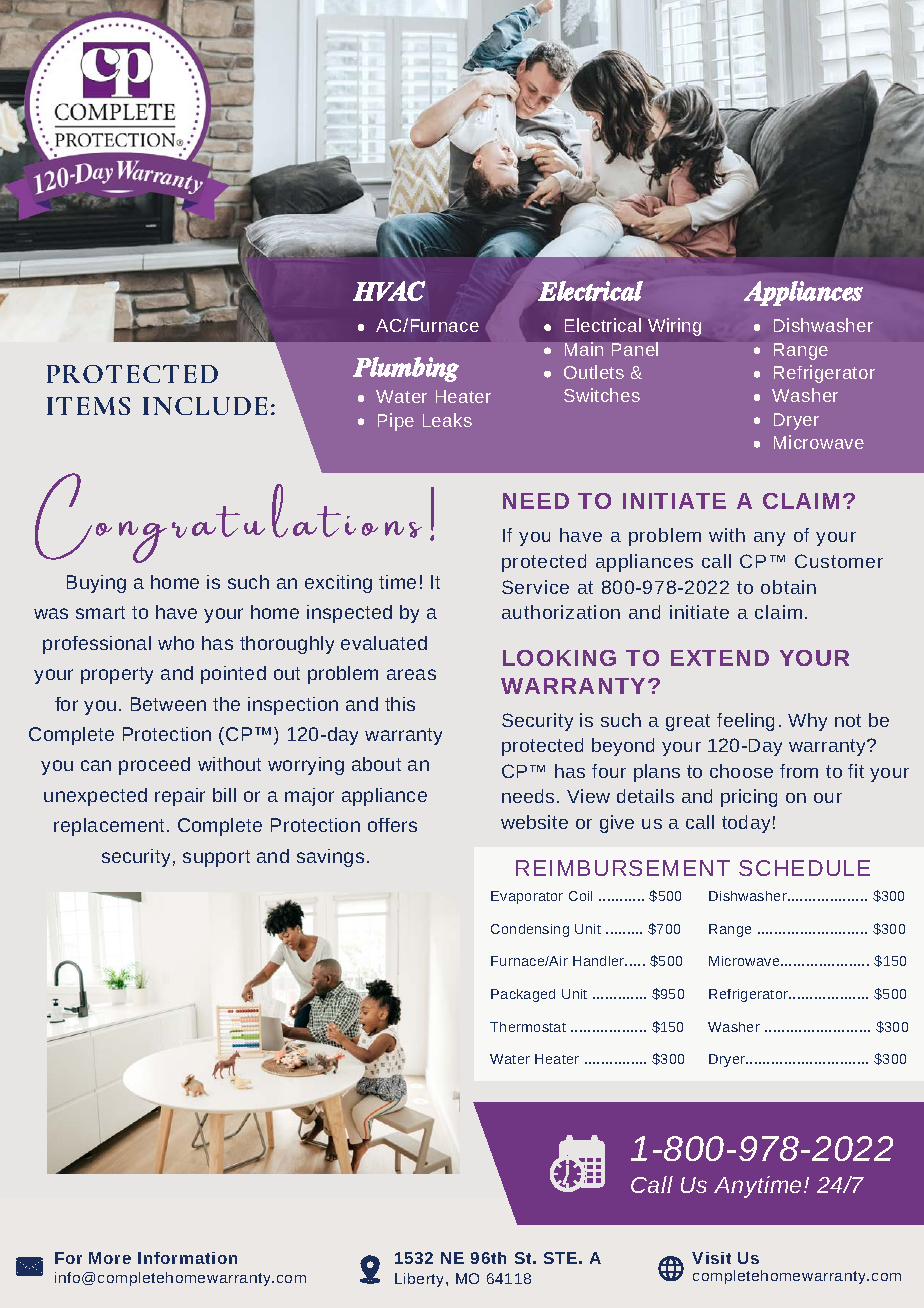 This image has width=924, height=1308. Describe the element at coordinates (421, 1280) in the image. I see `Liberty` at that location.
